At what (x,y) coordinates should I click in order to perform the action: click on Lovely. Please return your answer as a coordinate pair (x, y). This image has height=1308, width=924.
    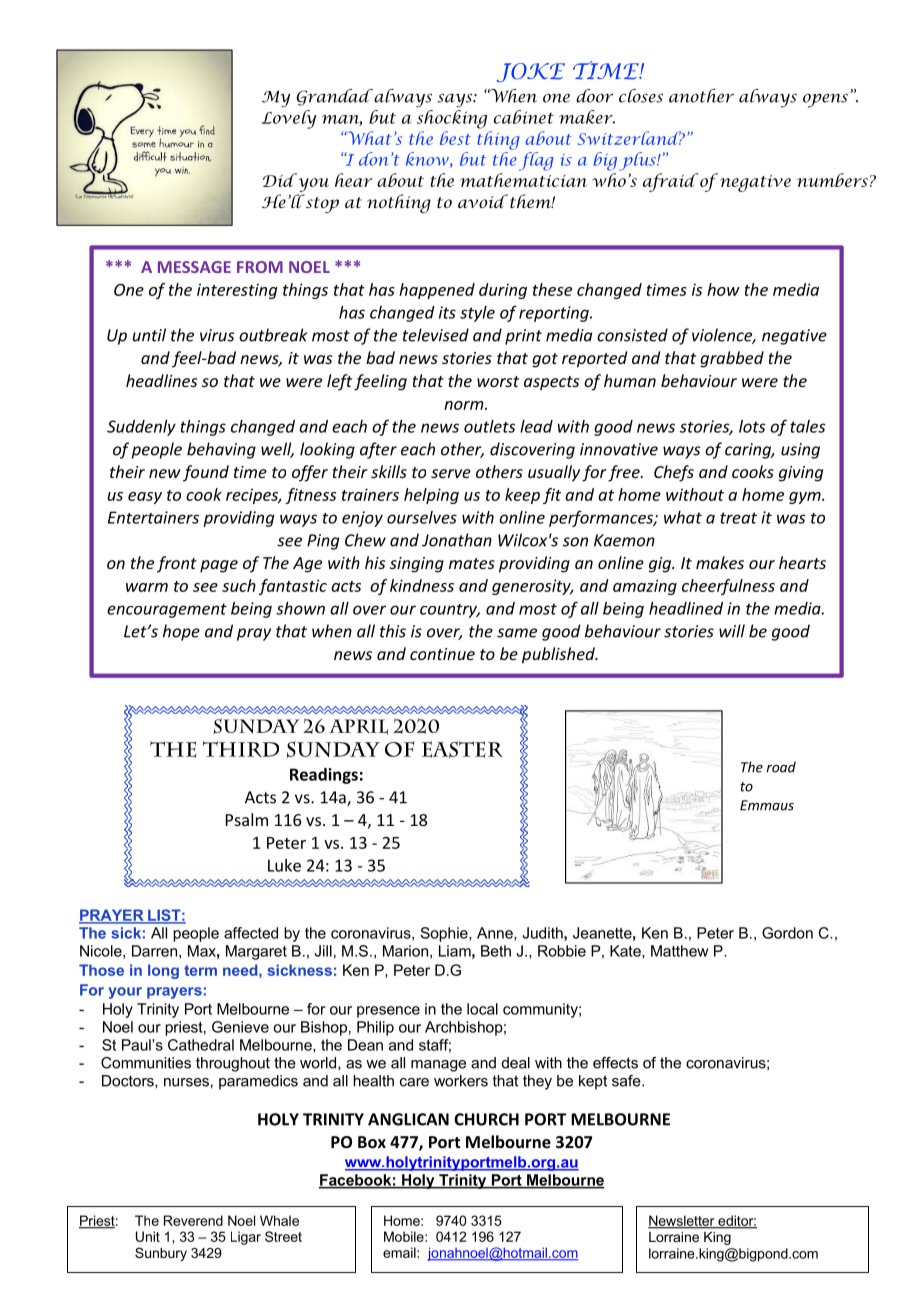
    Looking at the image, I should click on (288, 119).
